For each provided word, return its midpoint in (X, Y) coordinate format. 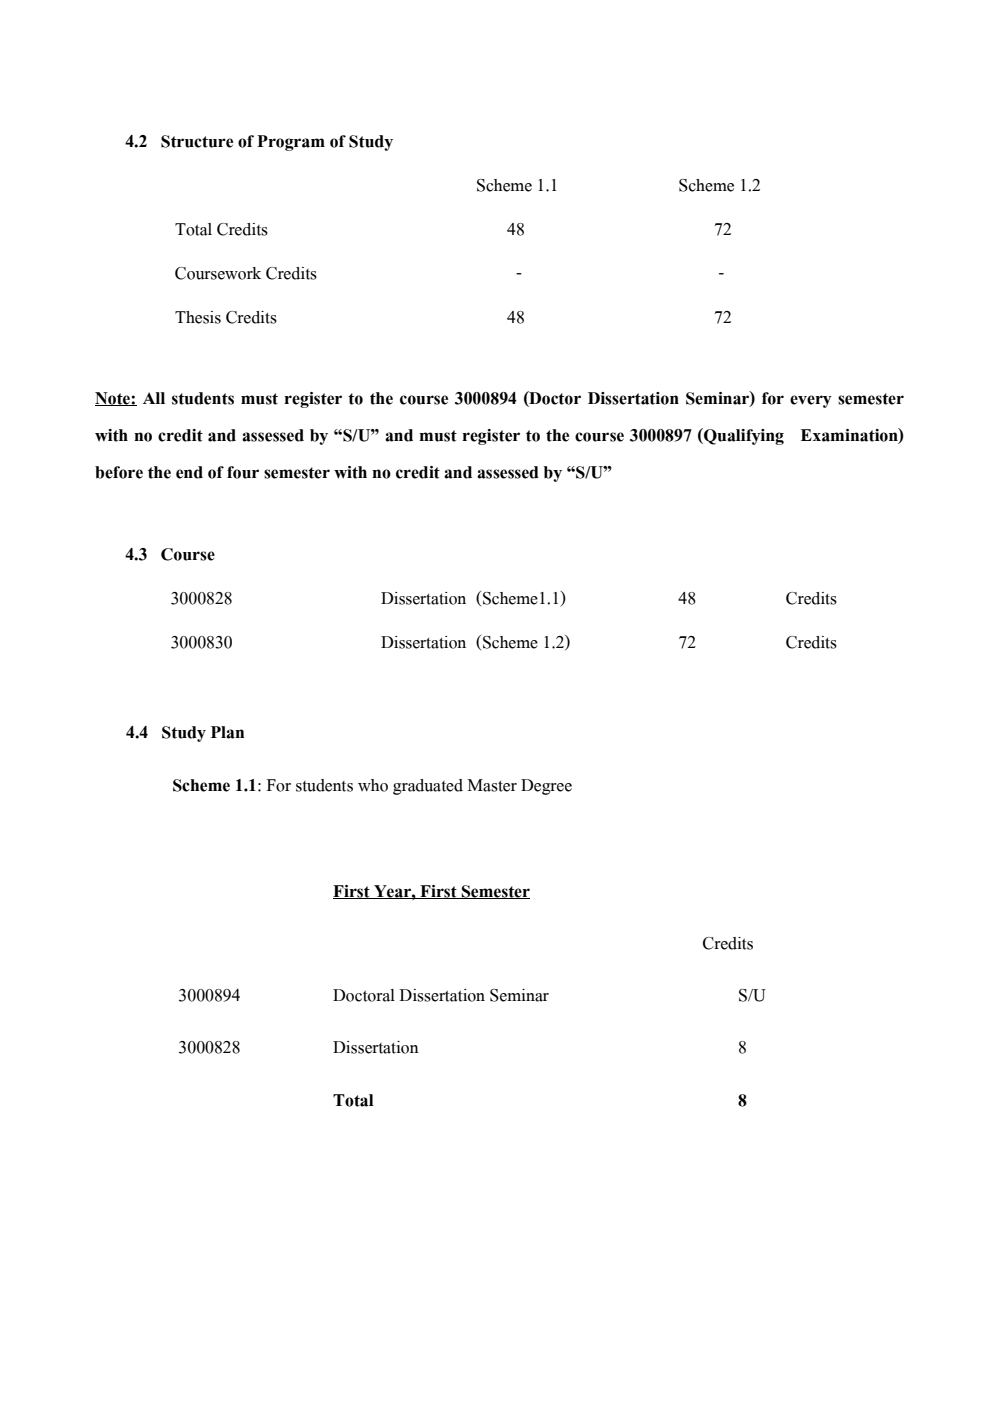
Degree (546, 787)
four (243, 472)
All (154, 398)
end (189, 472)
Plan (227, 732)
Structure (197, 141)
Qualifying (743, 436)
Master (492, 785)
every (811, 401)
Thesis (198, 317)
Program (291, 143)
